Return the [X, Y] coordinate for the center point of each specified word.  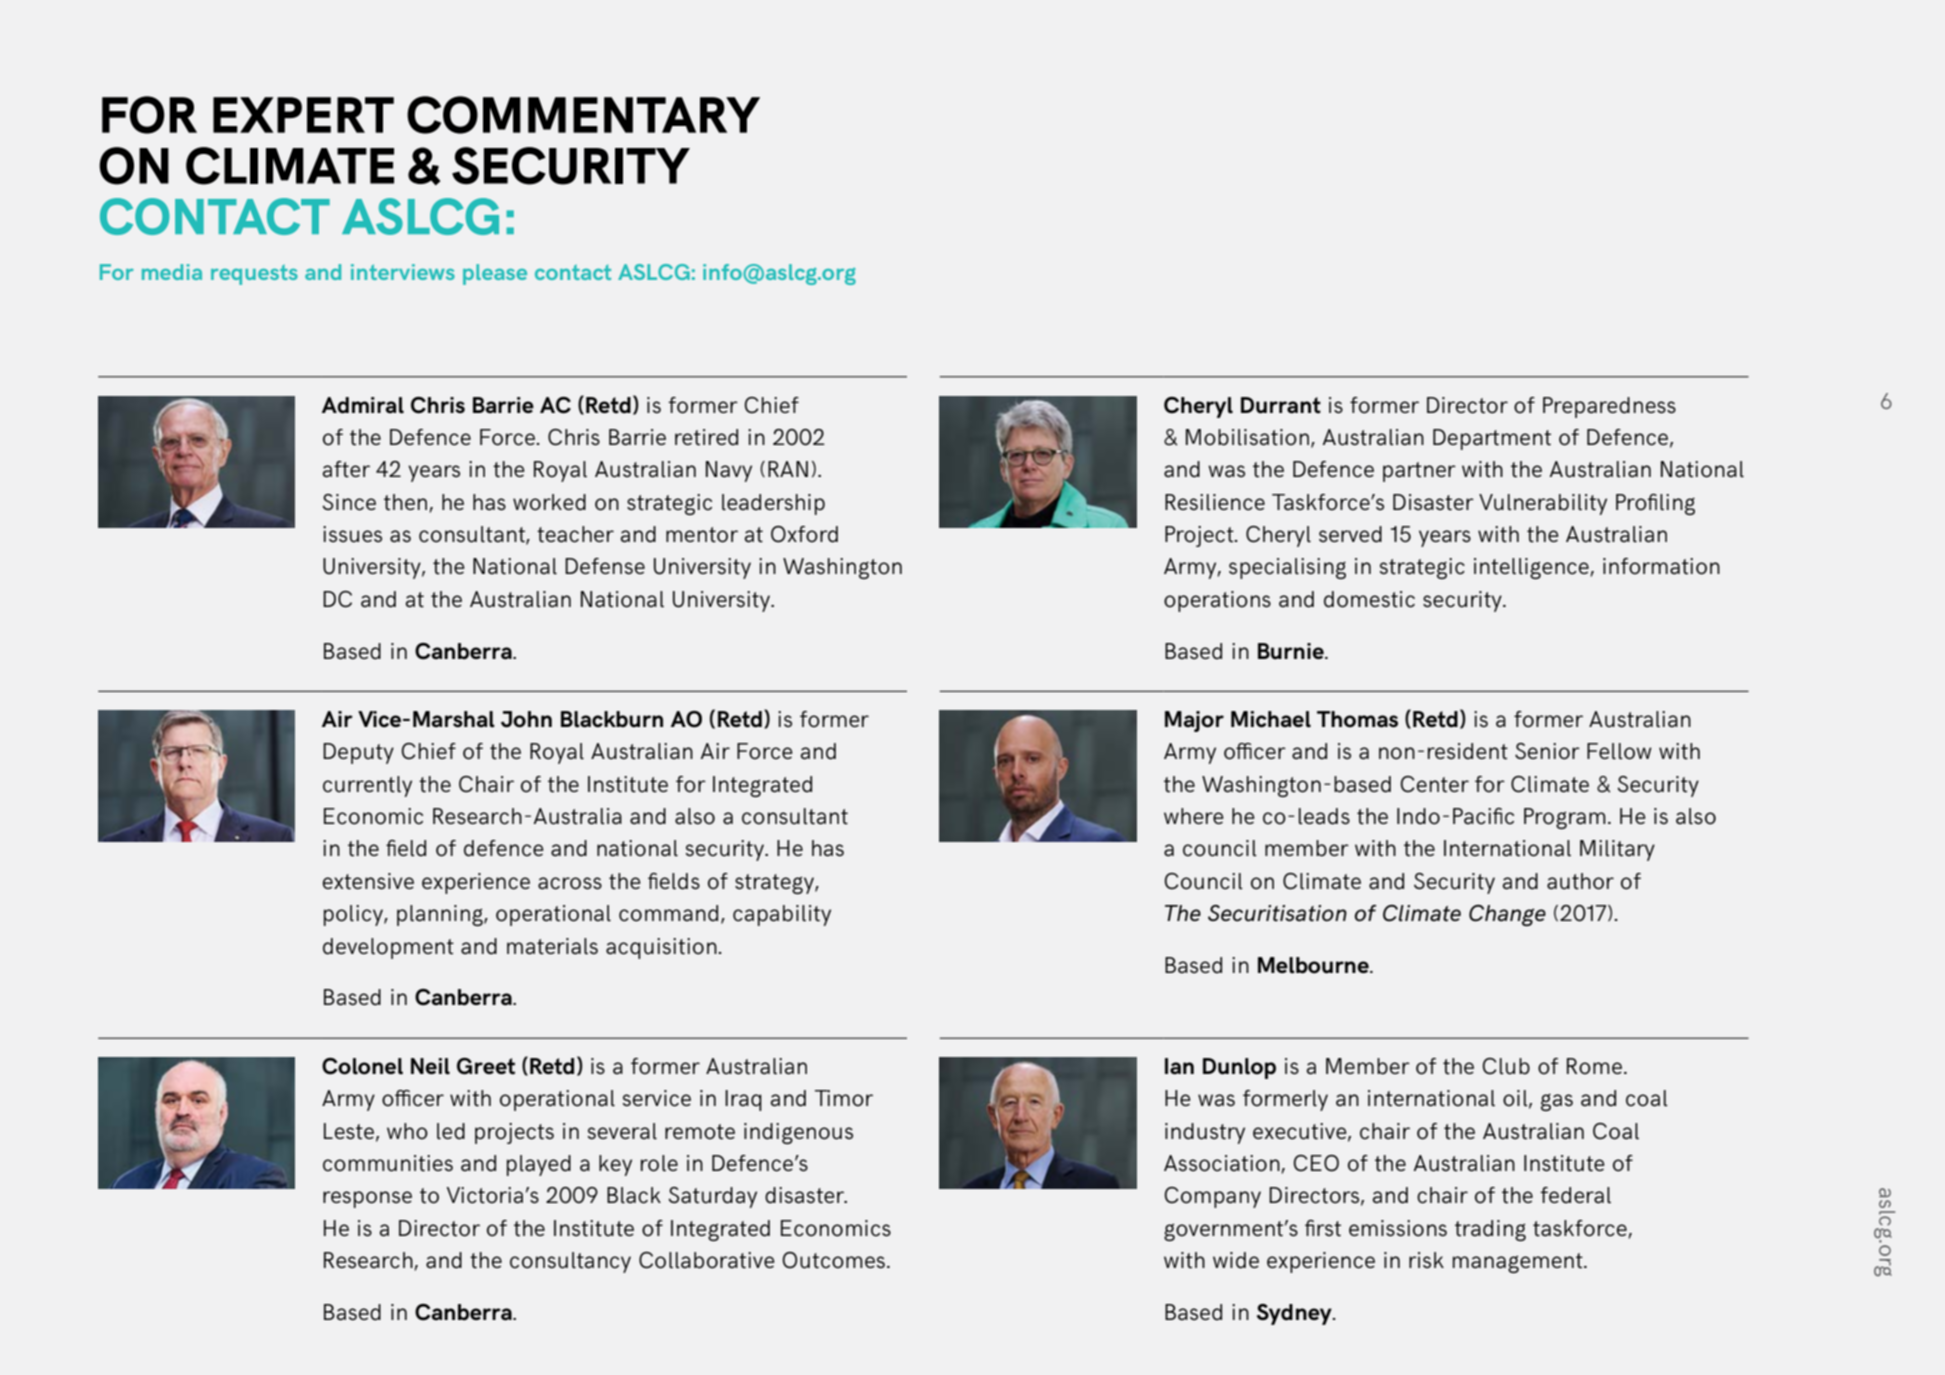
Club [1506, 1066]
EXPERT [303, 115]
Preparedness [1609, 407]
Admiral [363, 405]
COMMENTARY [583, 115]
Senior [1547, 751]
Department [1492, 439]
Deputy [358, 753]
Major [1194, 721]
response [367, 1199]
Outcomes [833, 1260]
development [388, 948]
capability [782, 915]
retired [706, 437]
